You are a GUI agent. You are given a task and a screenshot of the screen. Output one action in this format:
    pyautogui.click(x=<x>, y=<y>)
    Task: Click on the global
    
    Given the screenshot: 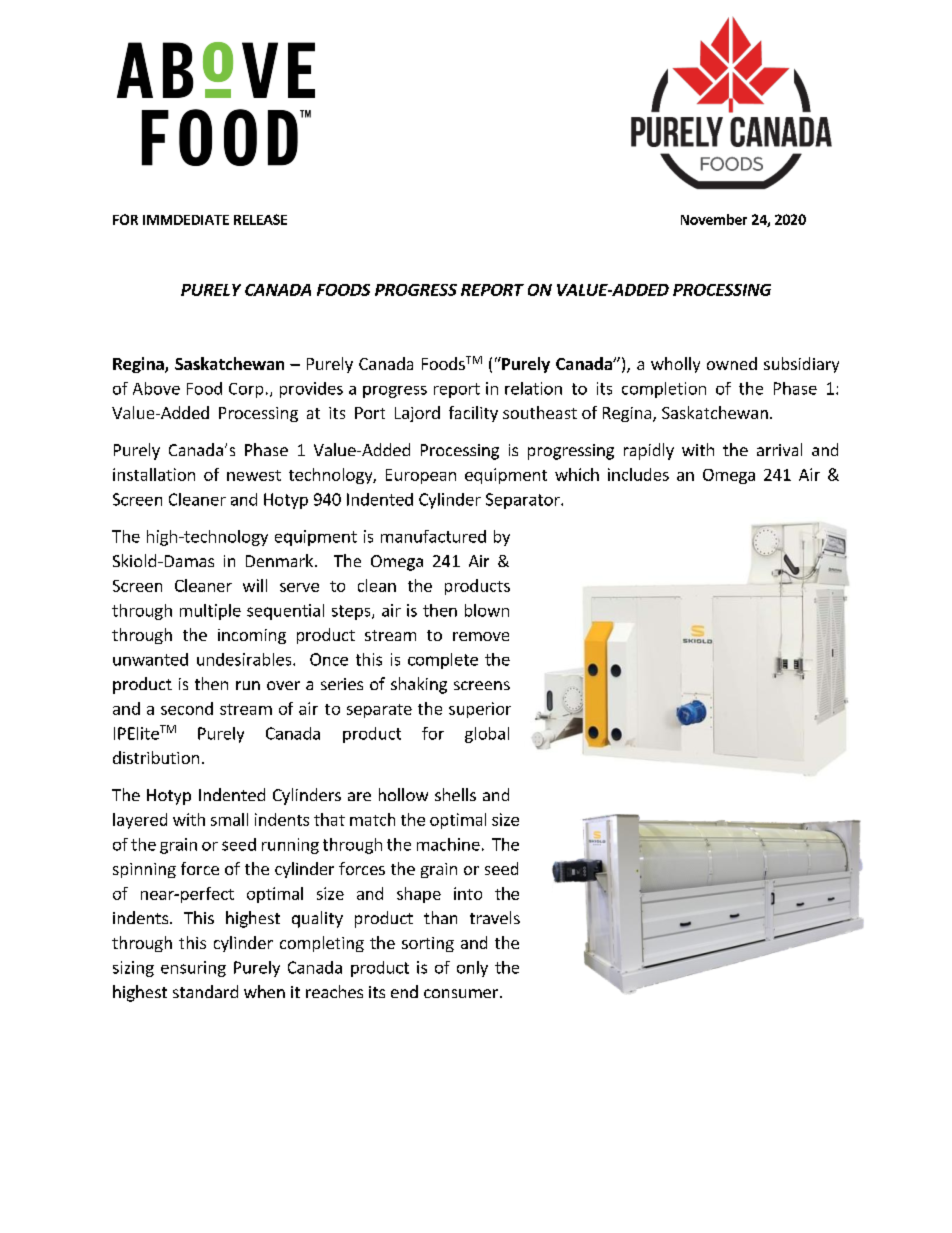 What is the action you would take?
    pyautogui.click(x=487, y=735)
